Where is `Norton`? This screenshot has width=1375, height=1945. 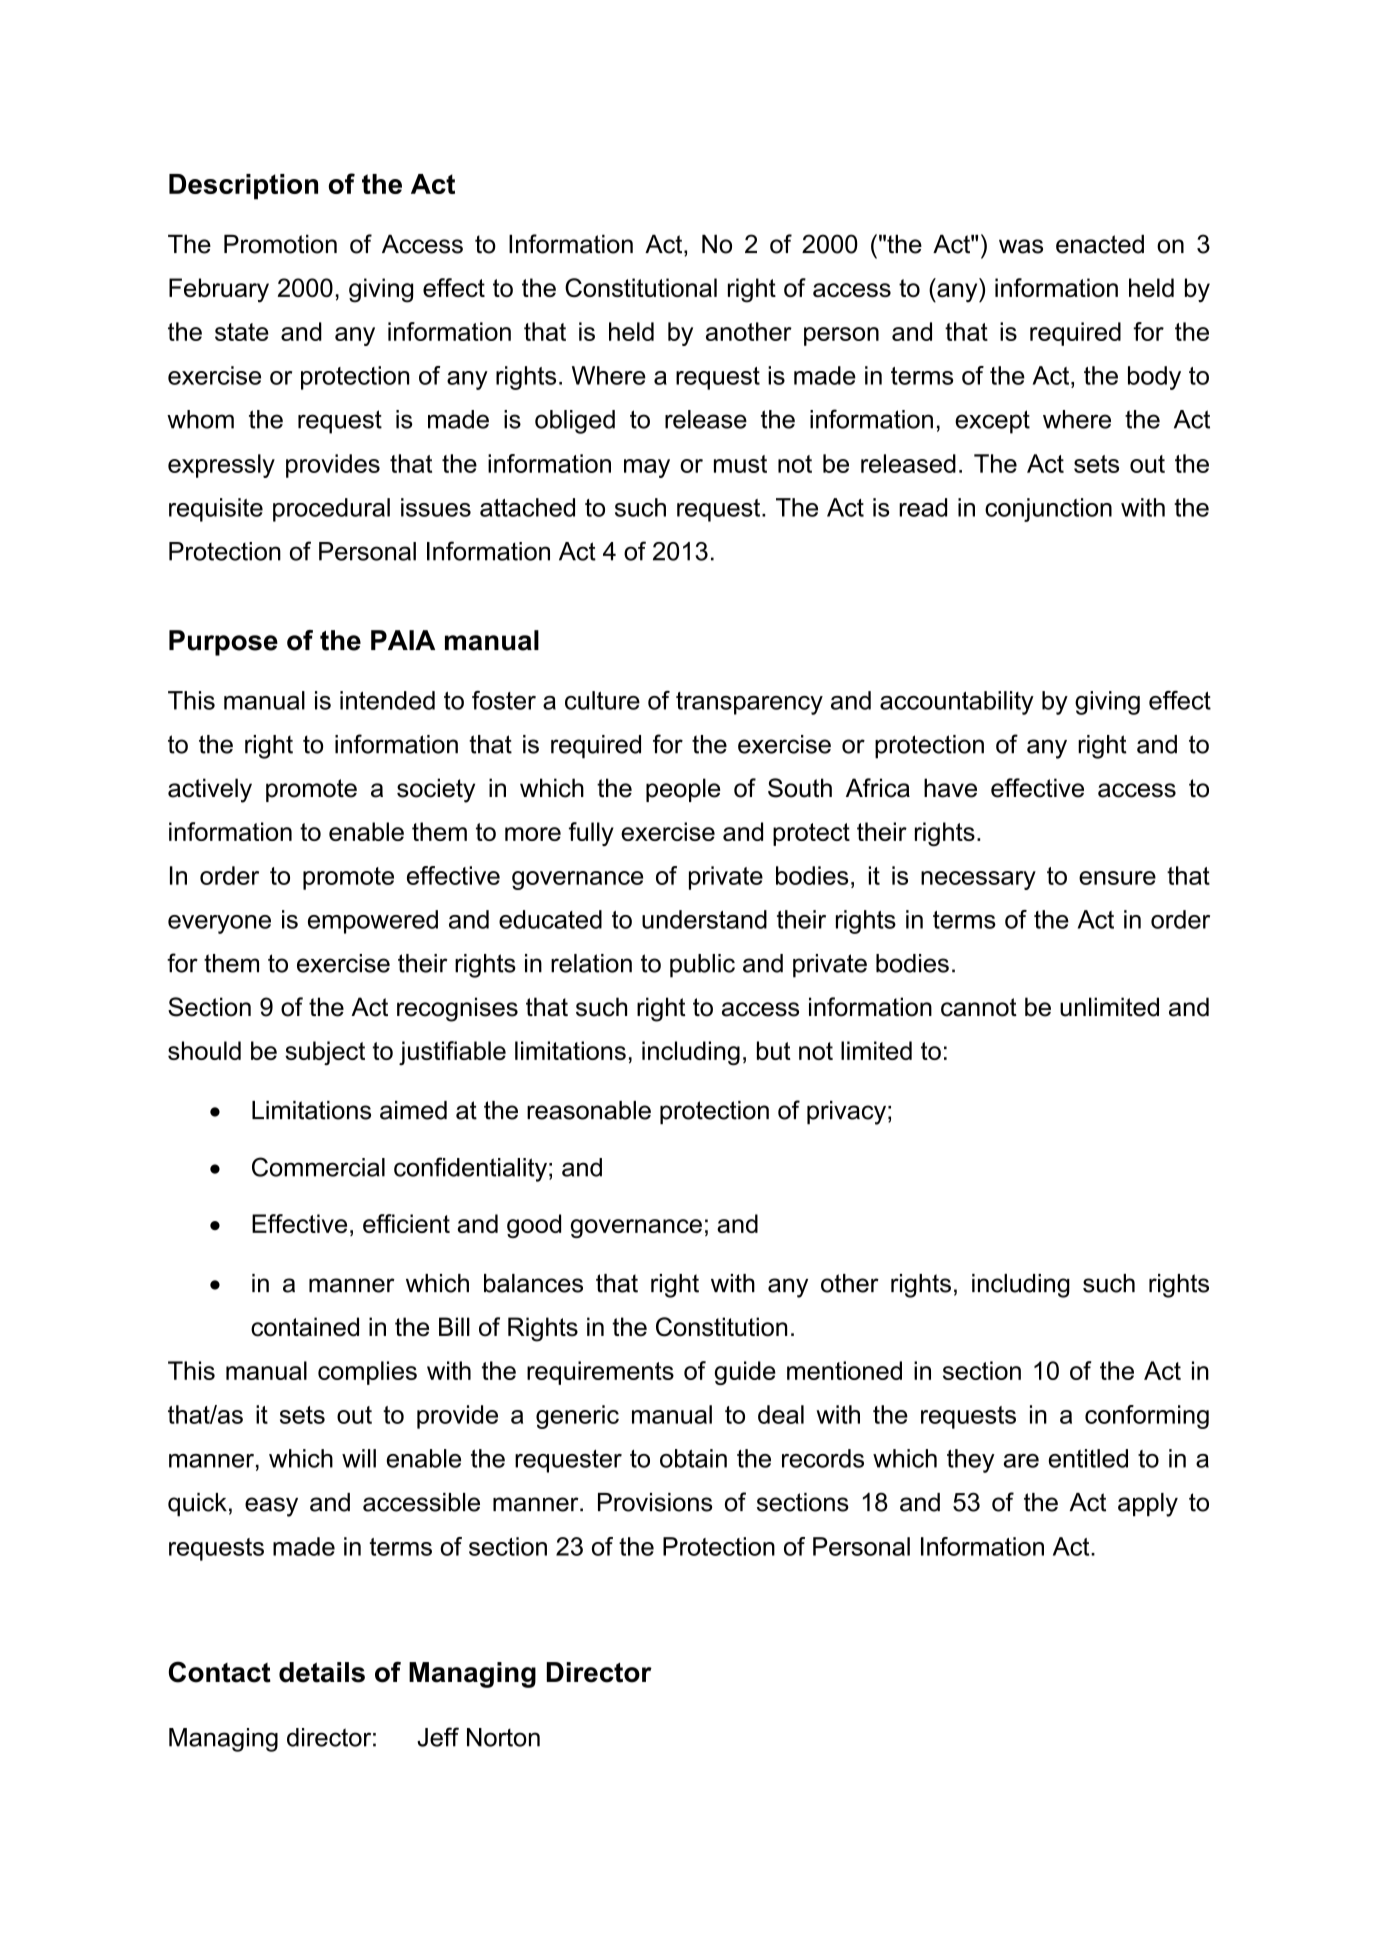 Norton is located at coordinates (503, 1737).
